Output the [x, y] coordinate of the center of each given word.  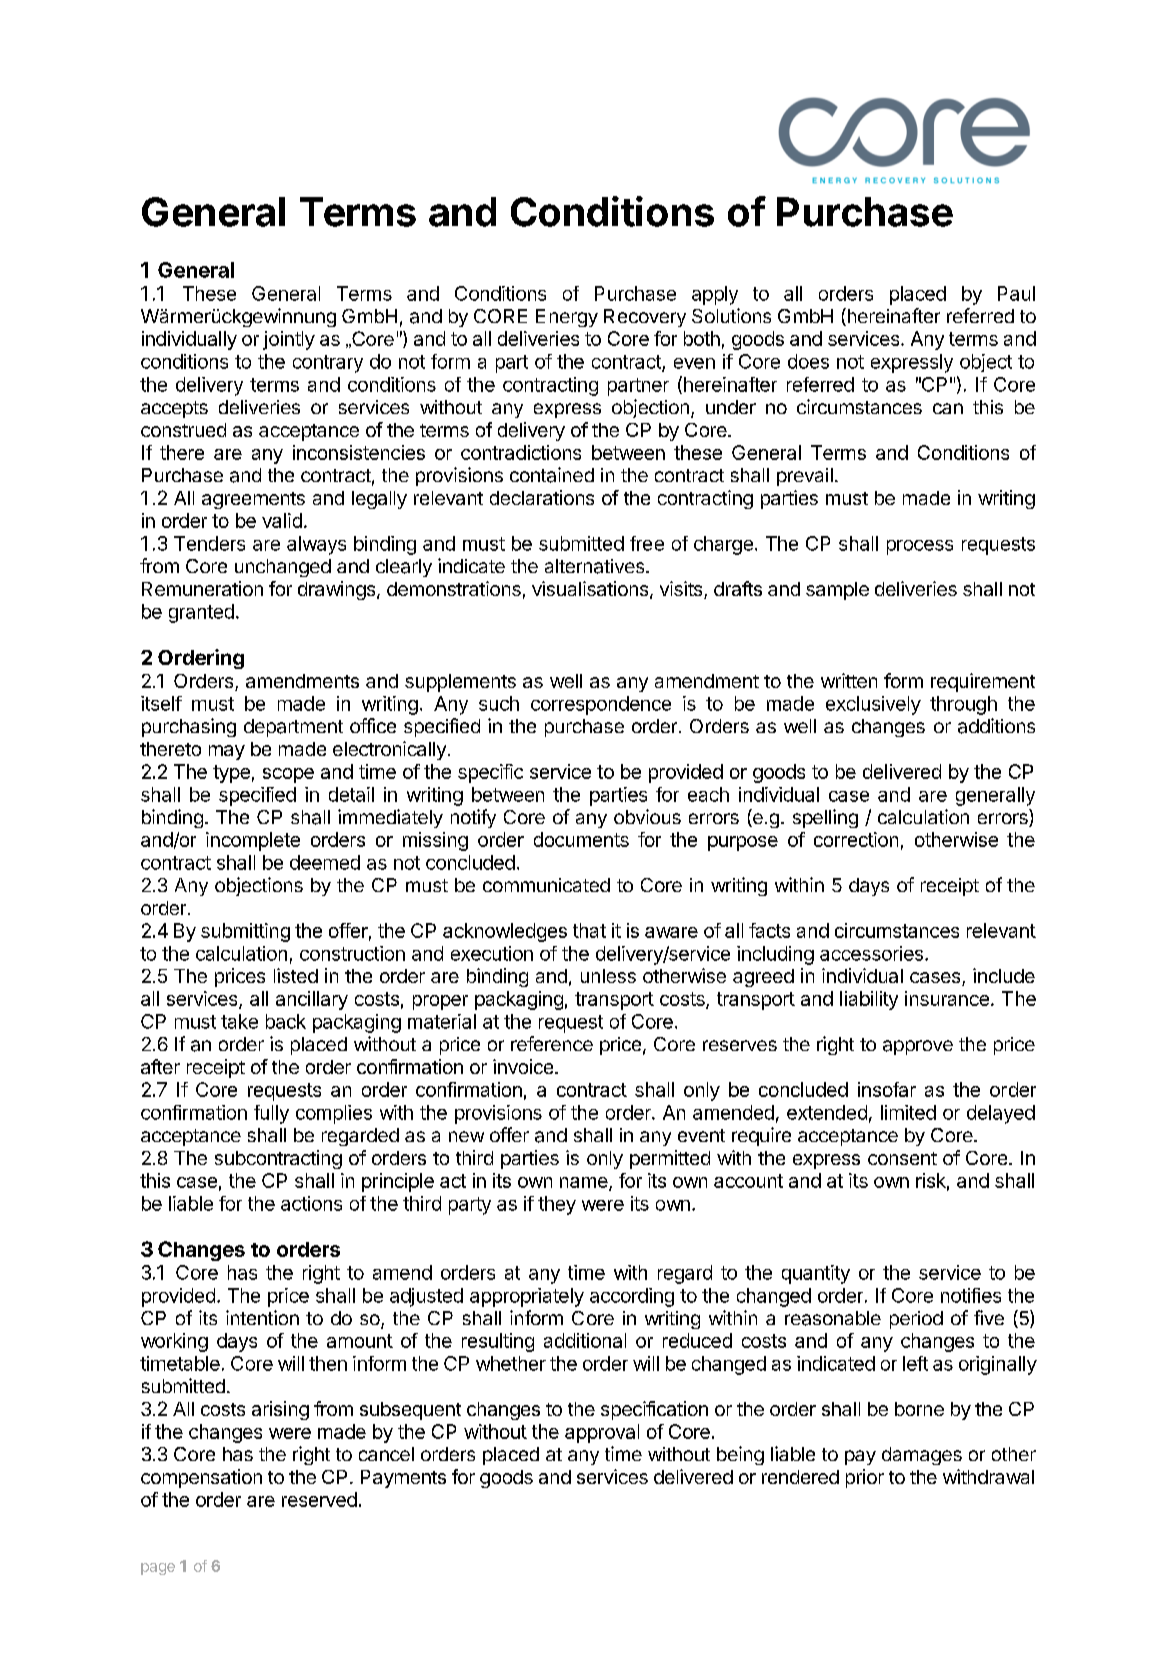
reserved [319, 1499]
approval [602, 1433]
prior [865, 1478]
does [808, 361]
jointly [289, 340]
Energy [567, 318]
